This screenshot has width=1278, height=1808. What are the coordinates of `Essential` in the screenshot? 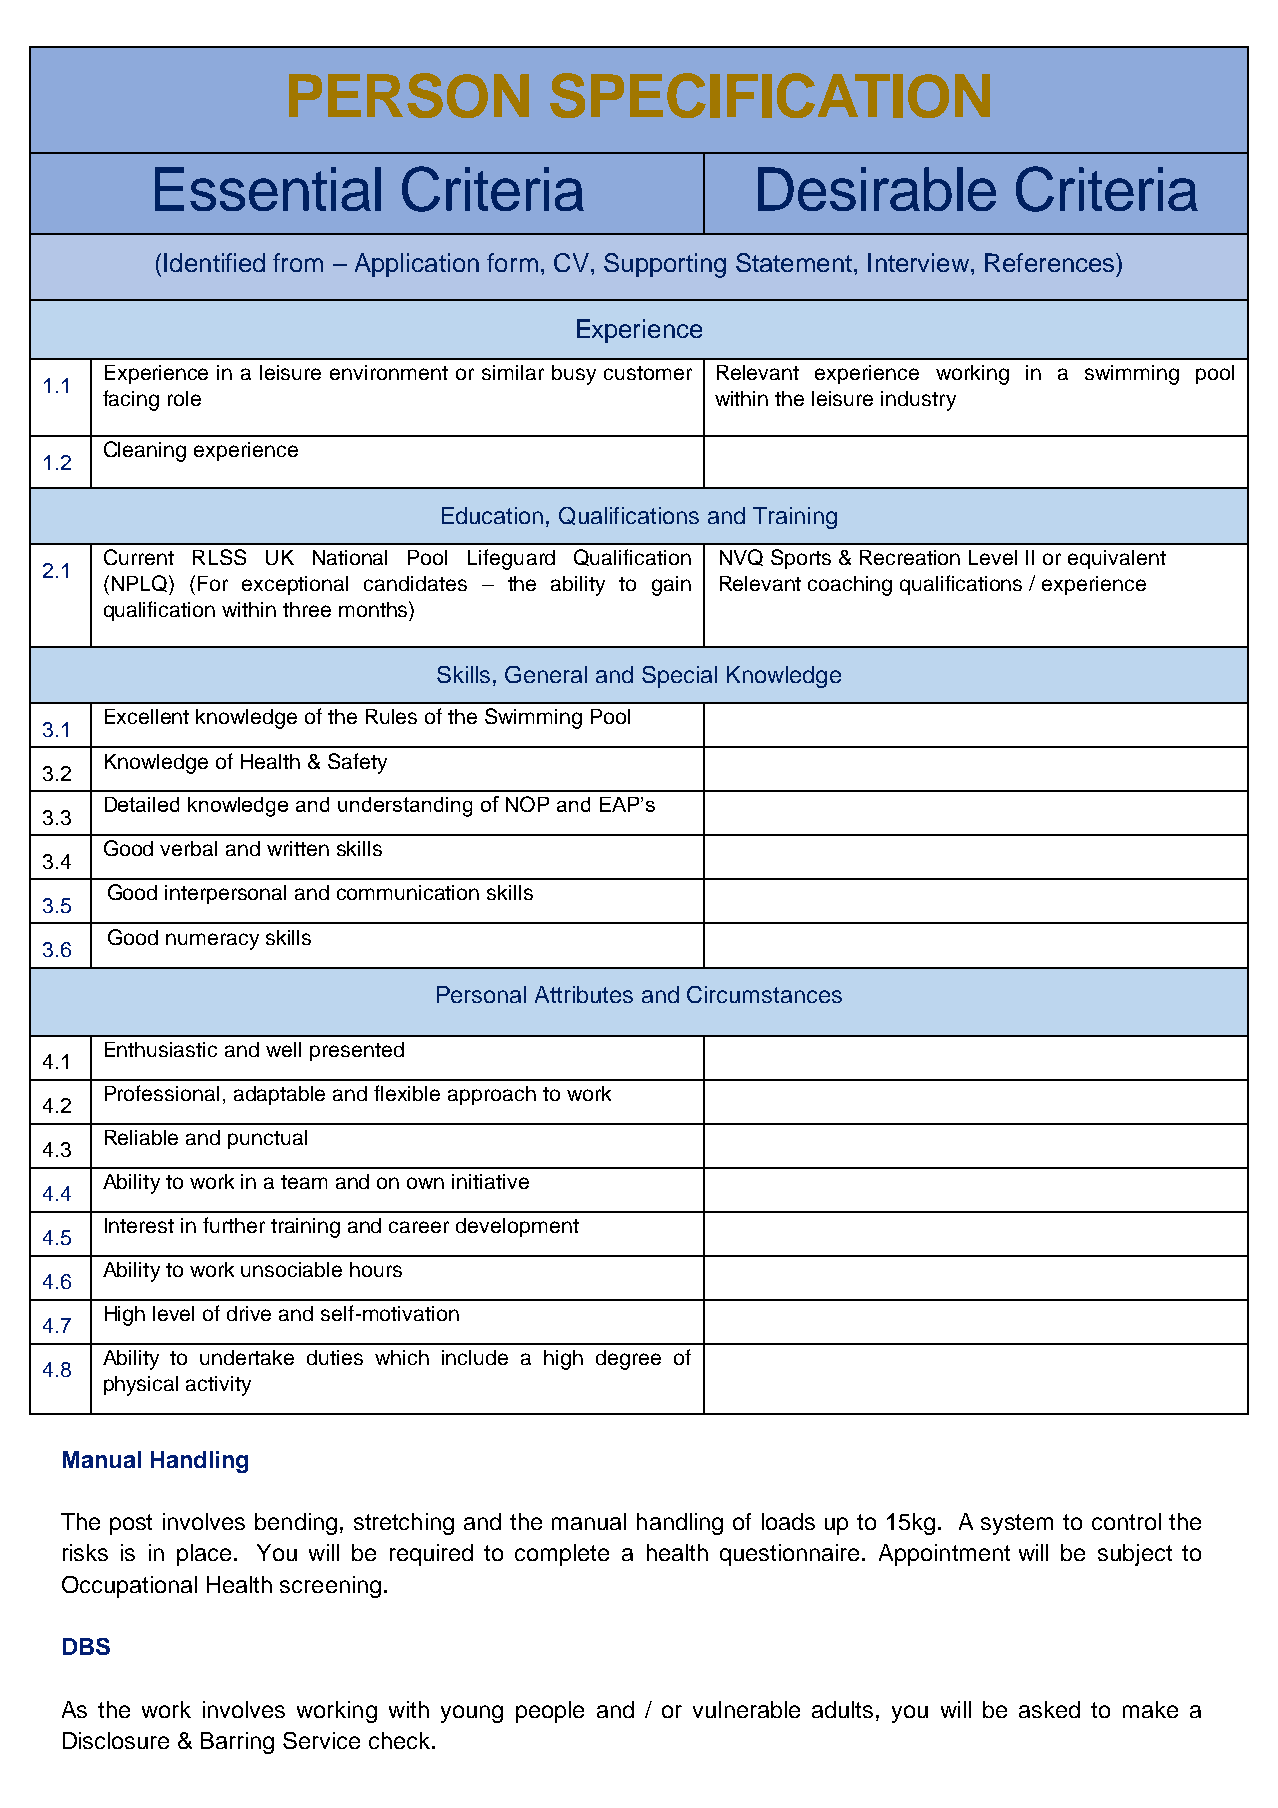 It's located at (268, 189).
